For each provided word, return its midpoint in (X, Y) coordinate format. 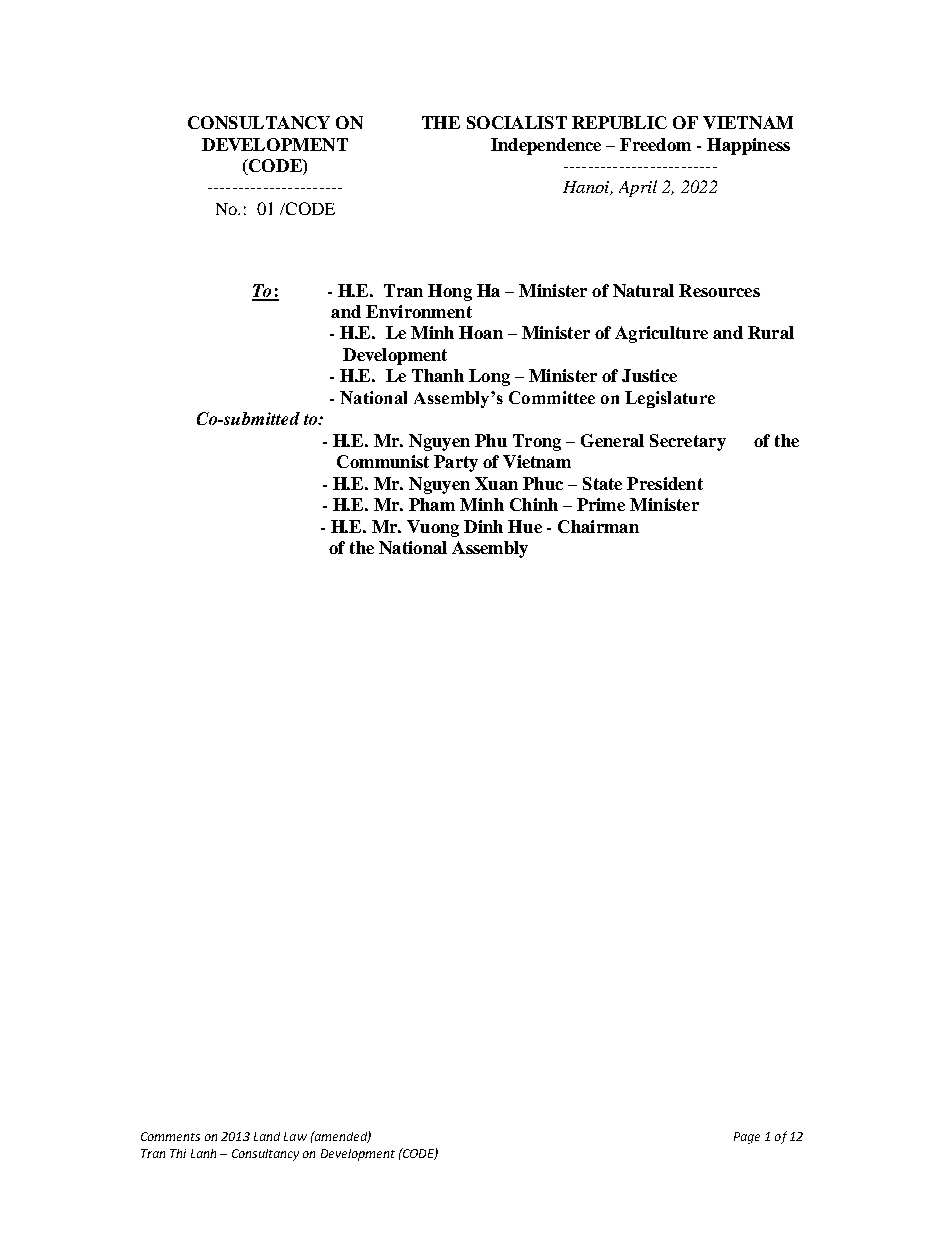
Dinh (483, 526)
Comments (170, 1136)
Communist (383, 461)
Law (295, 1136)
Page (747, 1138)
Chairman (598, 526)
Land (267, 1136)
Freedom (655, 144)
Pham (432, 504)
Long (489, 377)
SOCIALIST (517, 122)
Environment (419, 311)
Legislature (670, 399)
